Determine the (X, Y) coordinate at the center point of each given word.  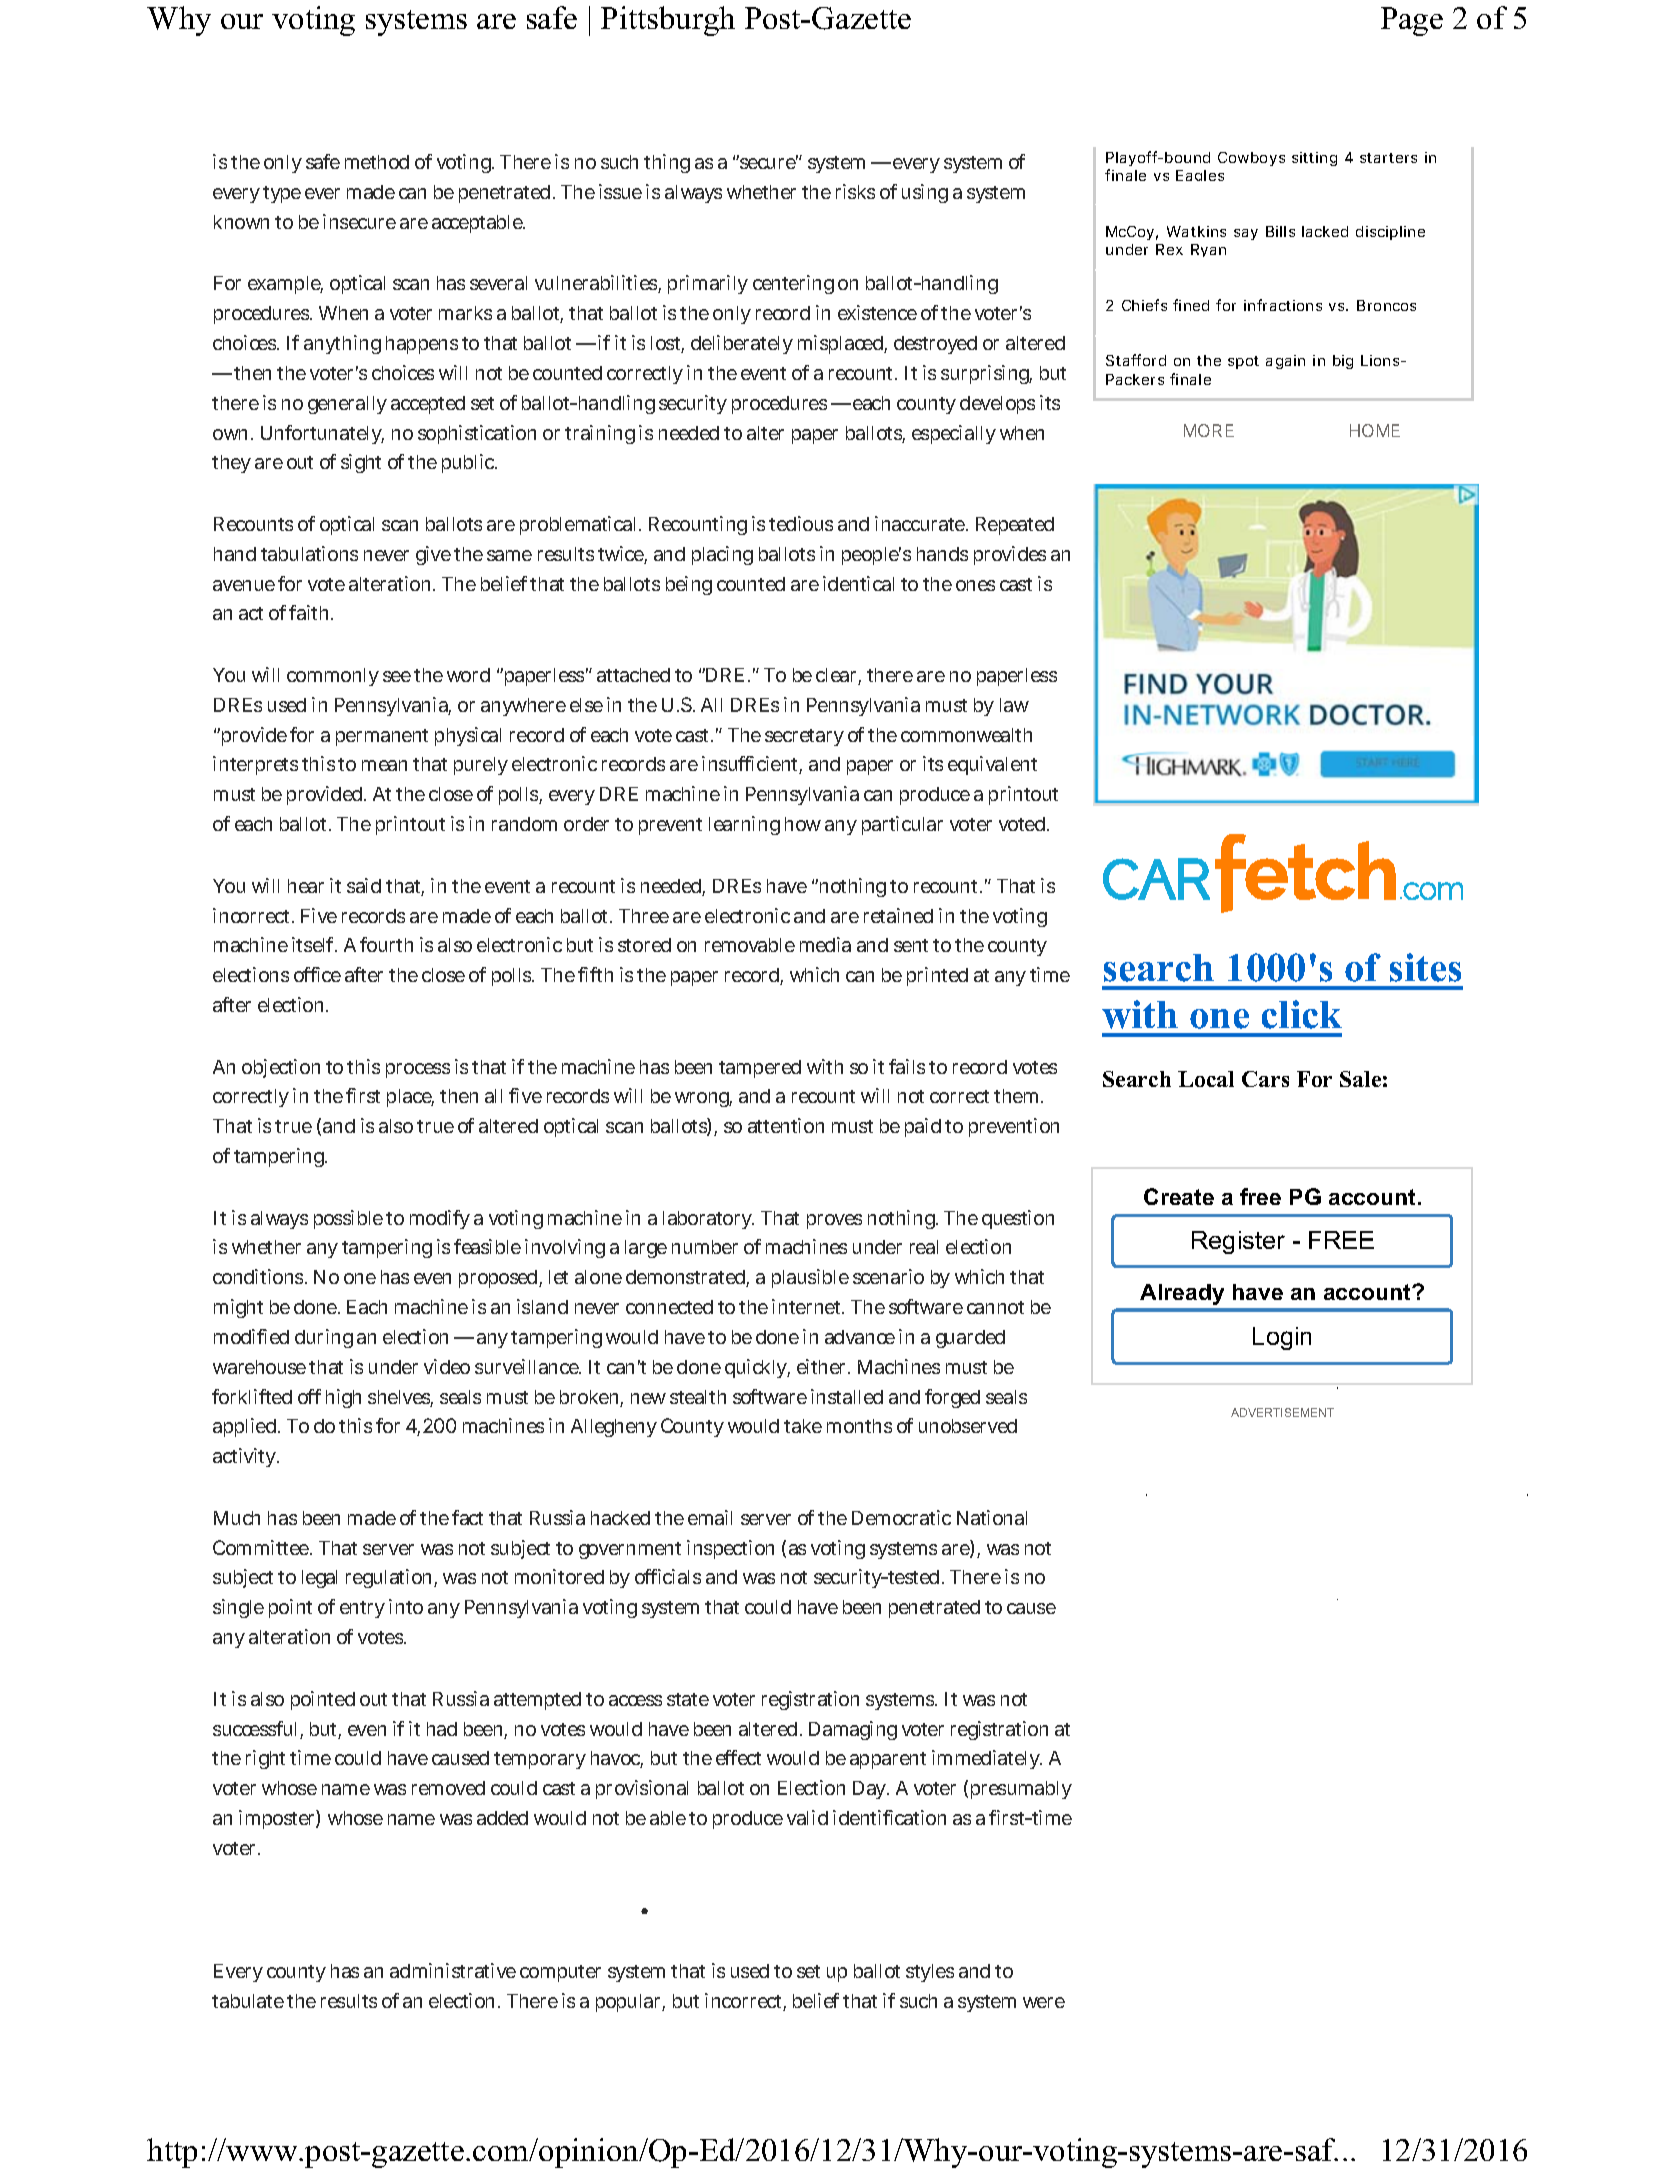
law (1014, 705)
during (324, 1338)
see (397, 676)
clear (838, 676)
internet (808, 1306)
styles (930, 1973)
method (377, 162)
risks (855, 191)
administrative (453, 1970)
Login (1282, 1338)
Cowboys (1251, 159)
